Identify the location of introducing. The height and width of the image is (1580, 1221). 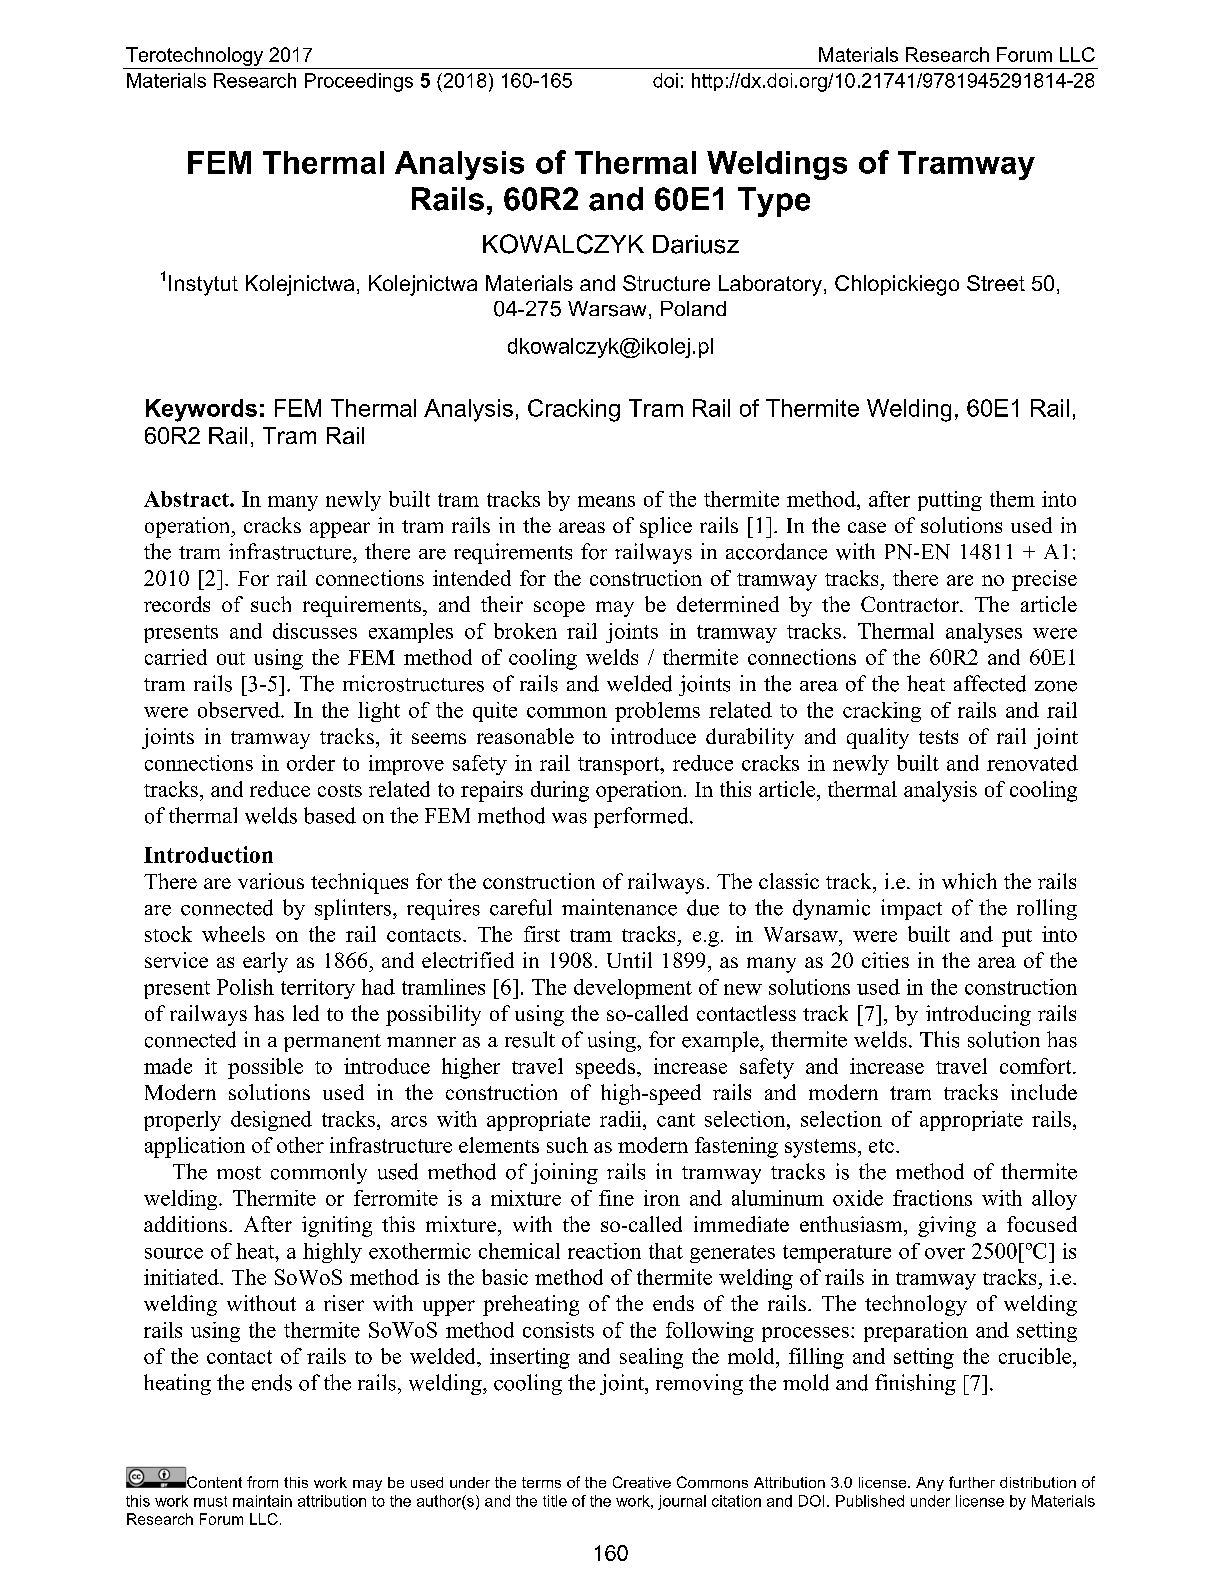
(978, 1015).
